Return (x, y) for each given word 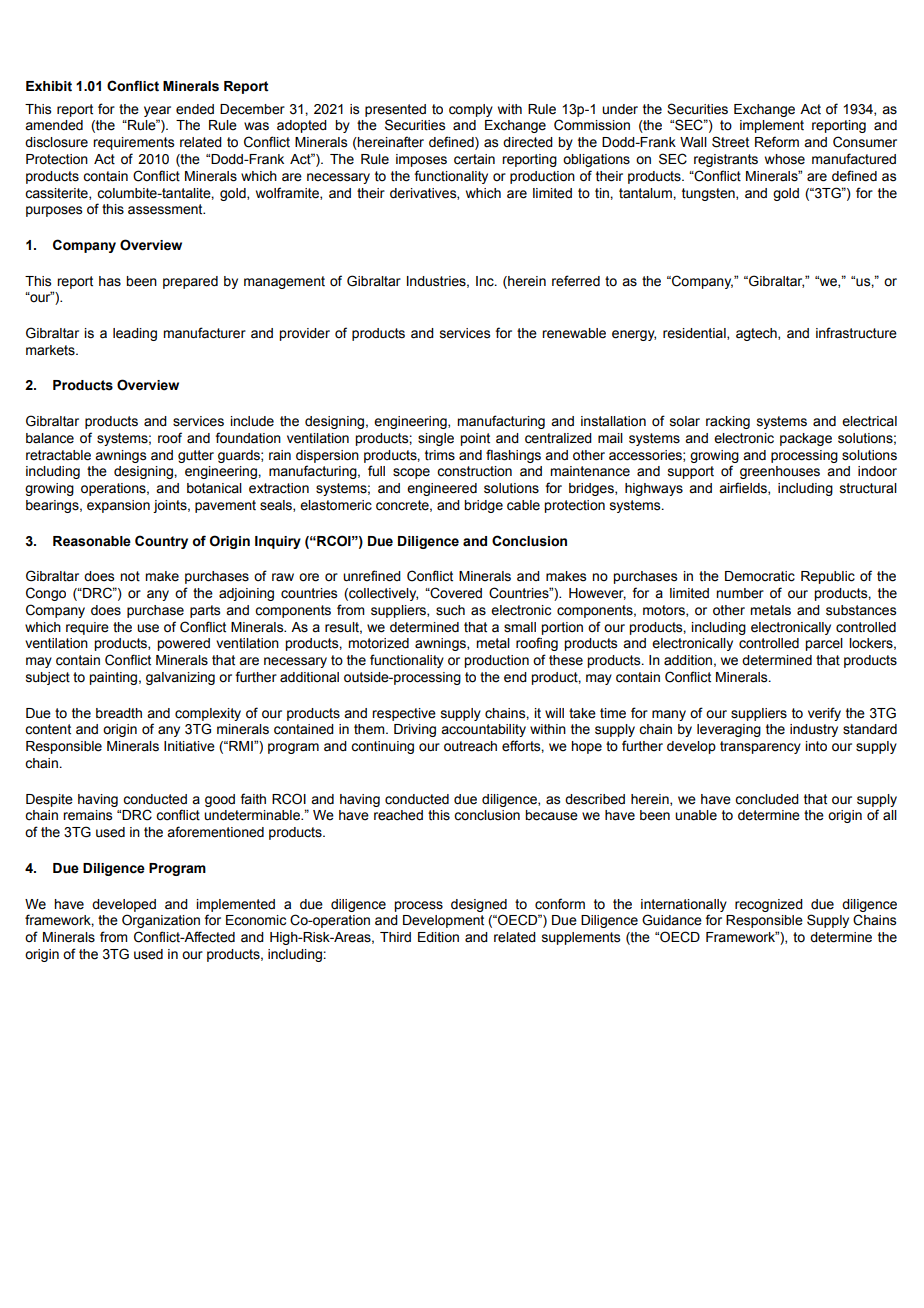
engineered (442, 489)
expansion (118, 506)
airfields (744, 488)
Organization (161, 921)
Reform (777, 142)
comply (471, 110)
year (157, 111)
